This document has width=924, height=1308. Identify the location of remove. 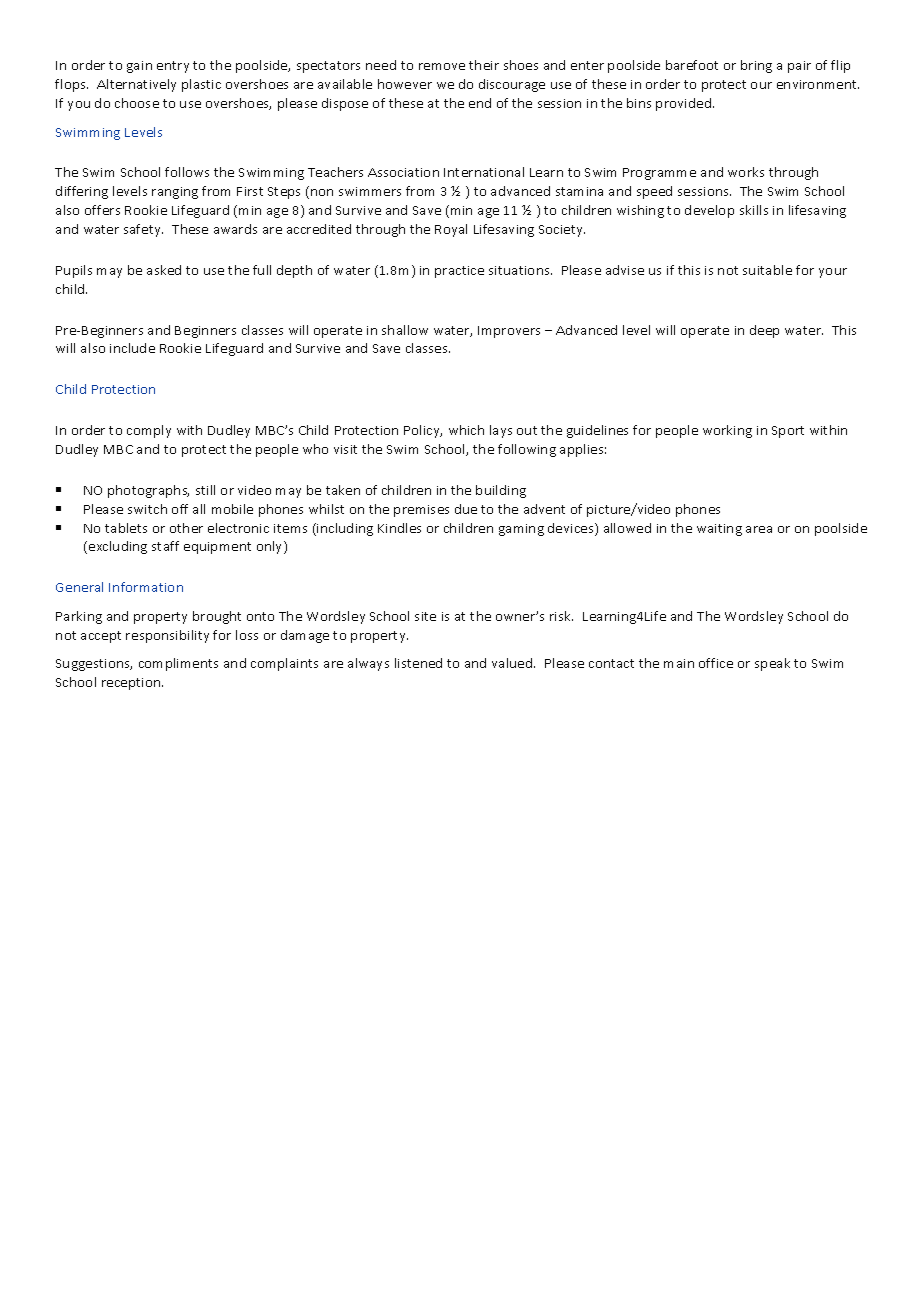
(442, 66).
